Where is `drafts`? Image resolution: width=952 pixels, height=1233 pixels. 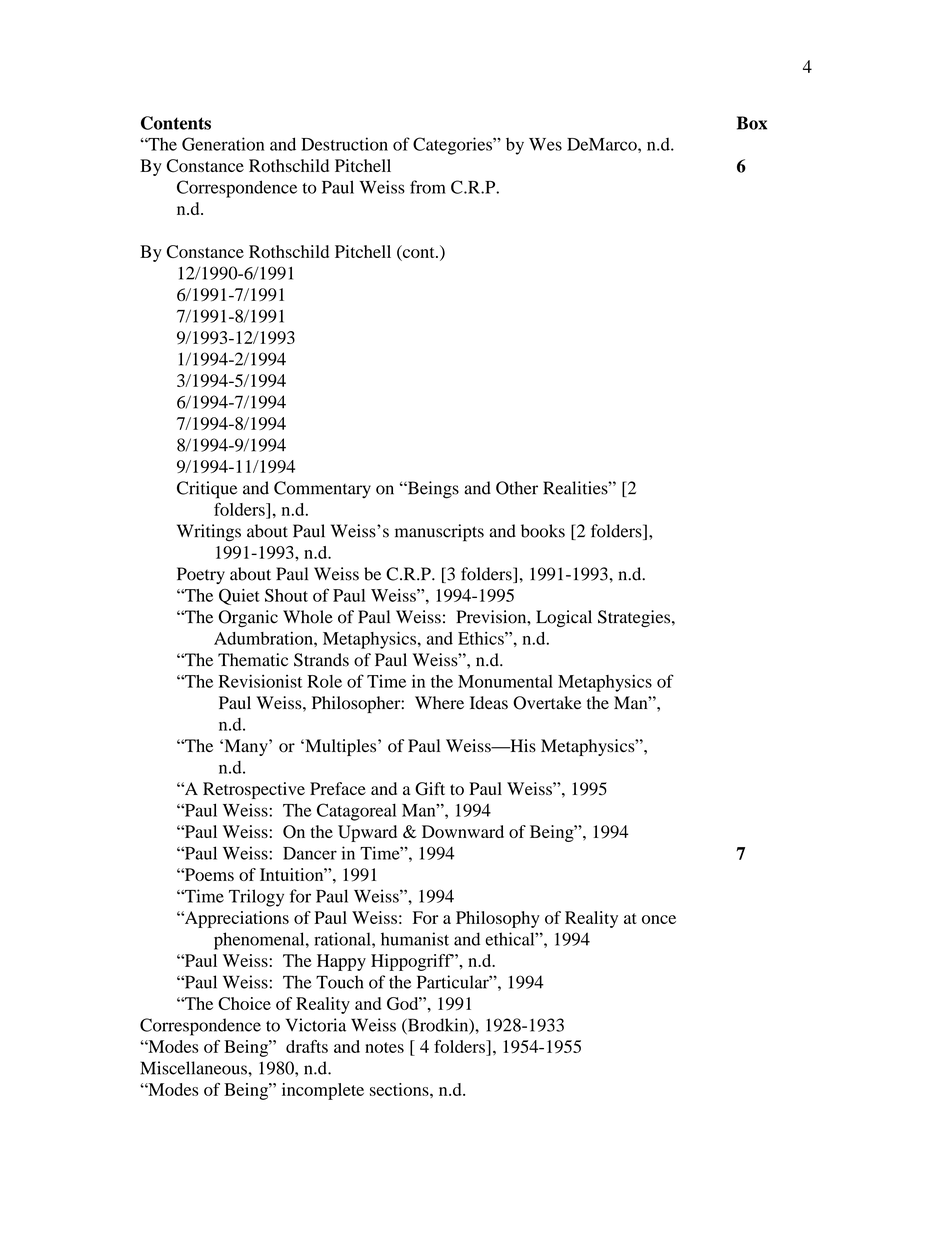
drafts is located at coordinates (307, 1046).
